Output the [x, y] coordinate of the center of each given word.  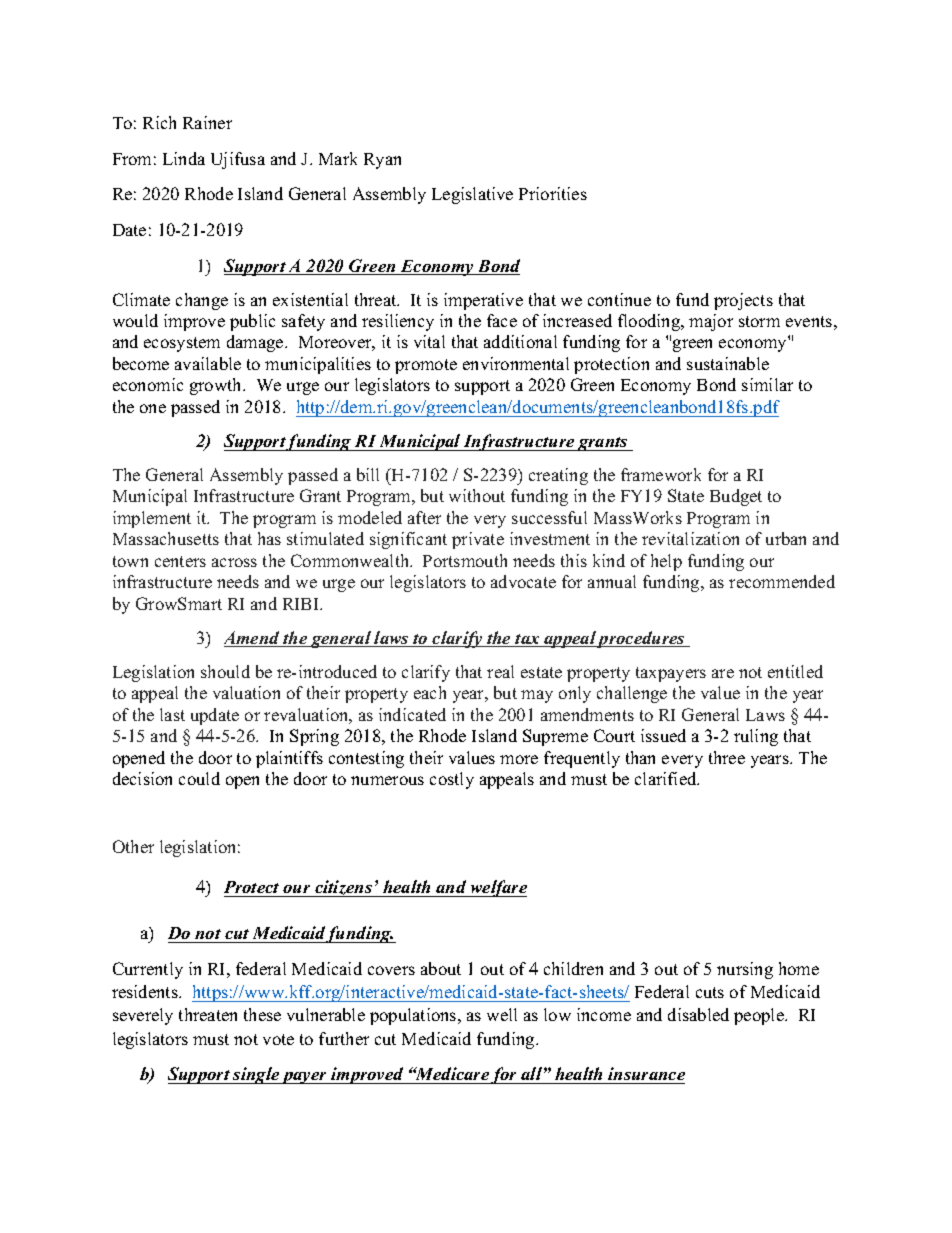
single [256, 1075]
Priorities [553, 193]
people [760, 1016]
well [502, 1014]
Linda [184, 158]
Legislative [472, 195]
